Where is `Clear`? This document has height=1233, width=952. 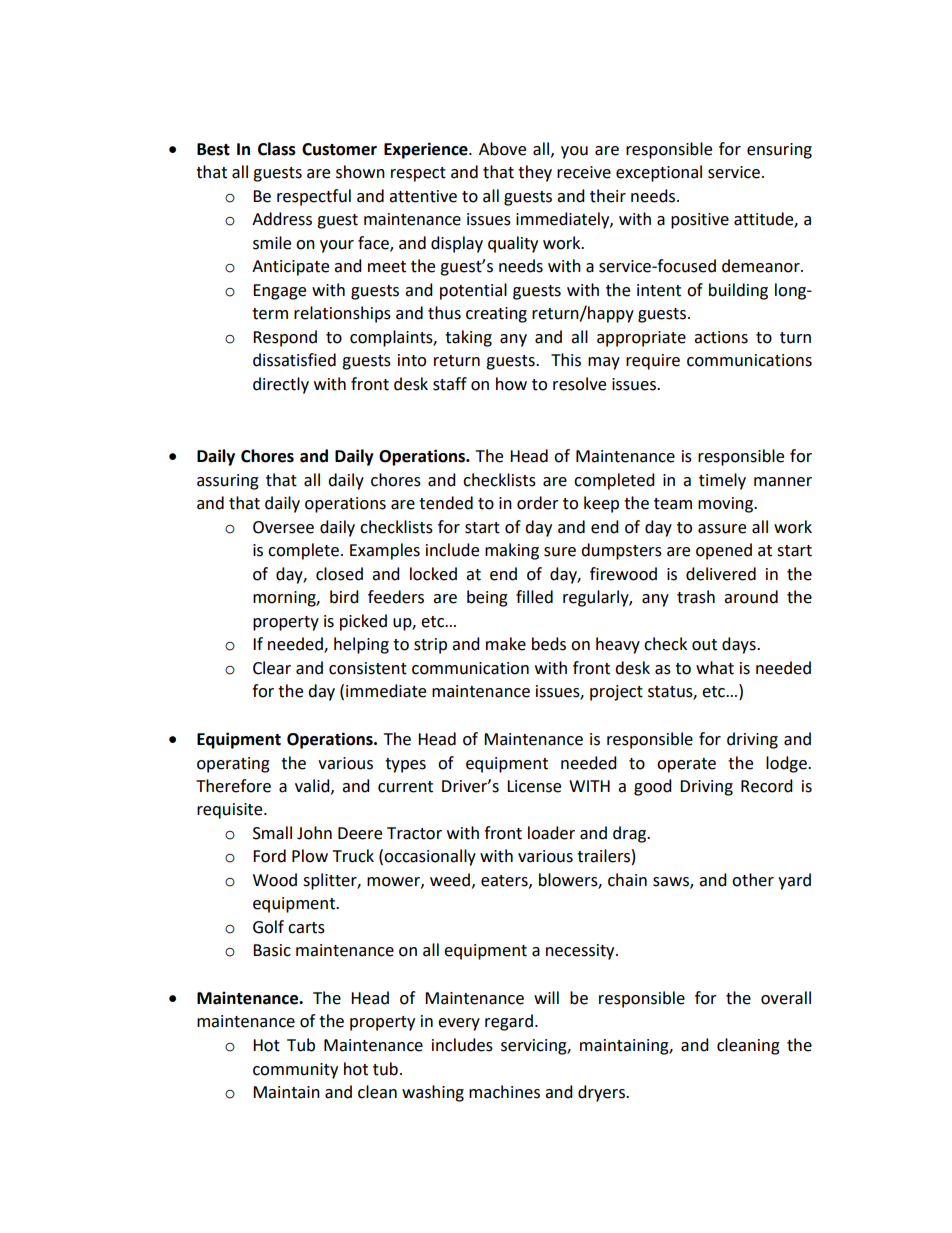 Clear is located at coordinates (272, 668).
